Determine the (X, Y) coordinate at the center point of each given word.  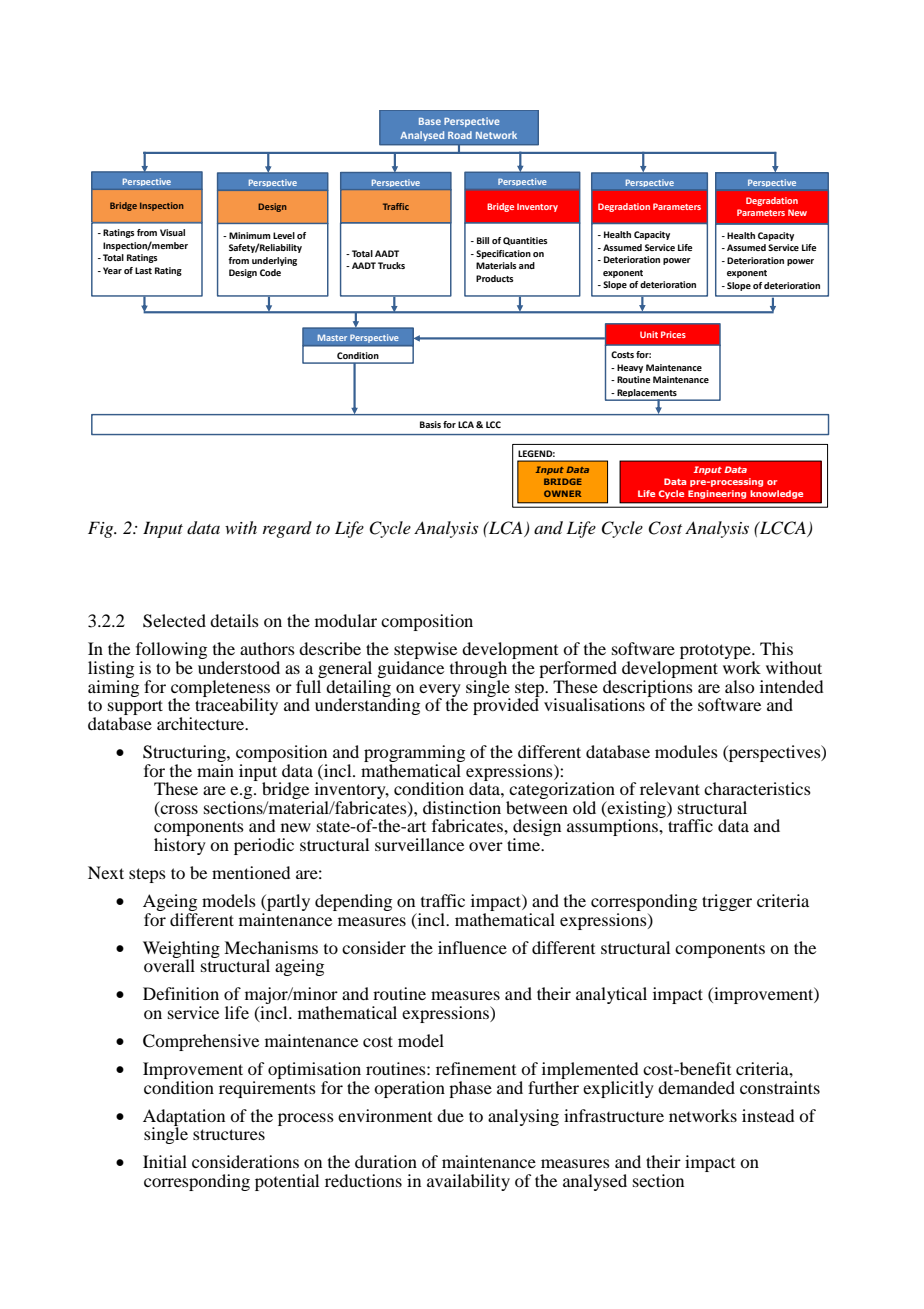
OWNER (562, 493)
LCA (506, 529)
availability (468, 1182)
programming (414, 753)
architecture (202, 723)
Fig (102, 529)
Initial (165, 1161)
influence (472, 947)
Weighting (181, 950)
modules (686, 751)
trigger (727, 902)
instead (768, 1115)
